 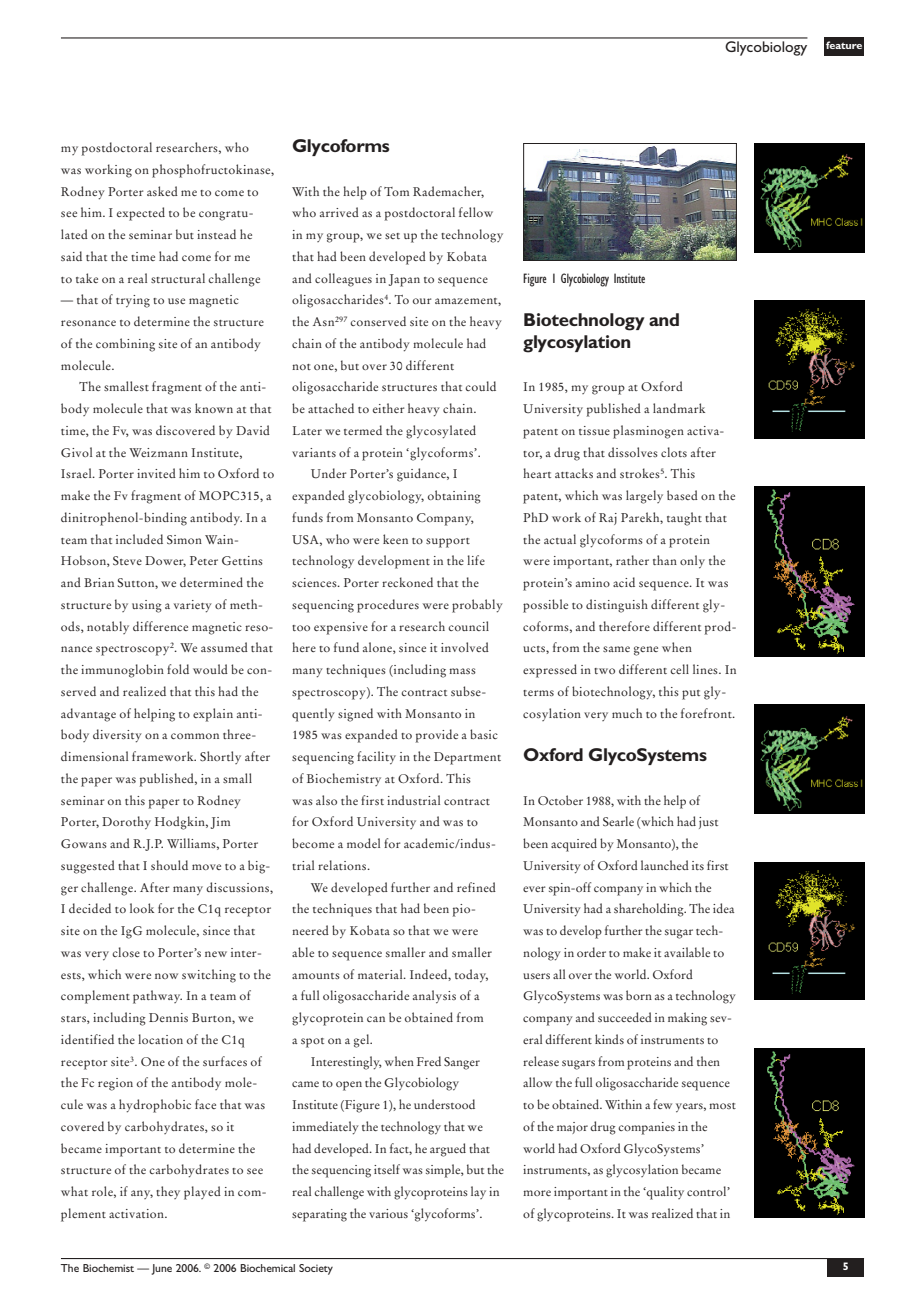 I want to click on facility, so click(x=376, y=758).
